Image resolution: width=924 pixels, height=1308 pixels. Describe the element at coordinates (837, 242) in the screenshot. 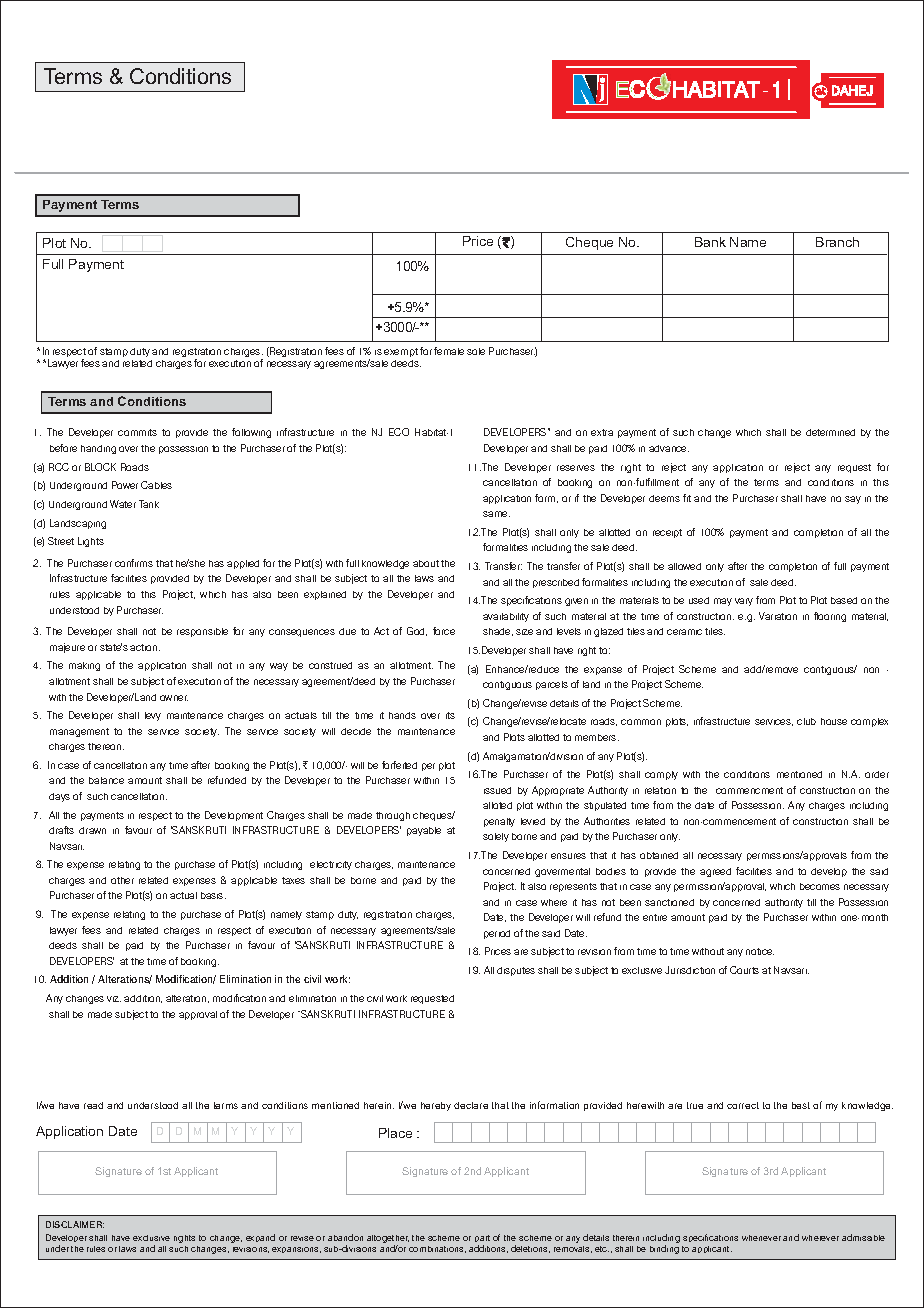

I see `Branch` at that location.
